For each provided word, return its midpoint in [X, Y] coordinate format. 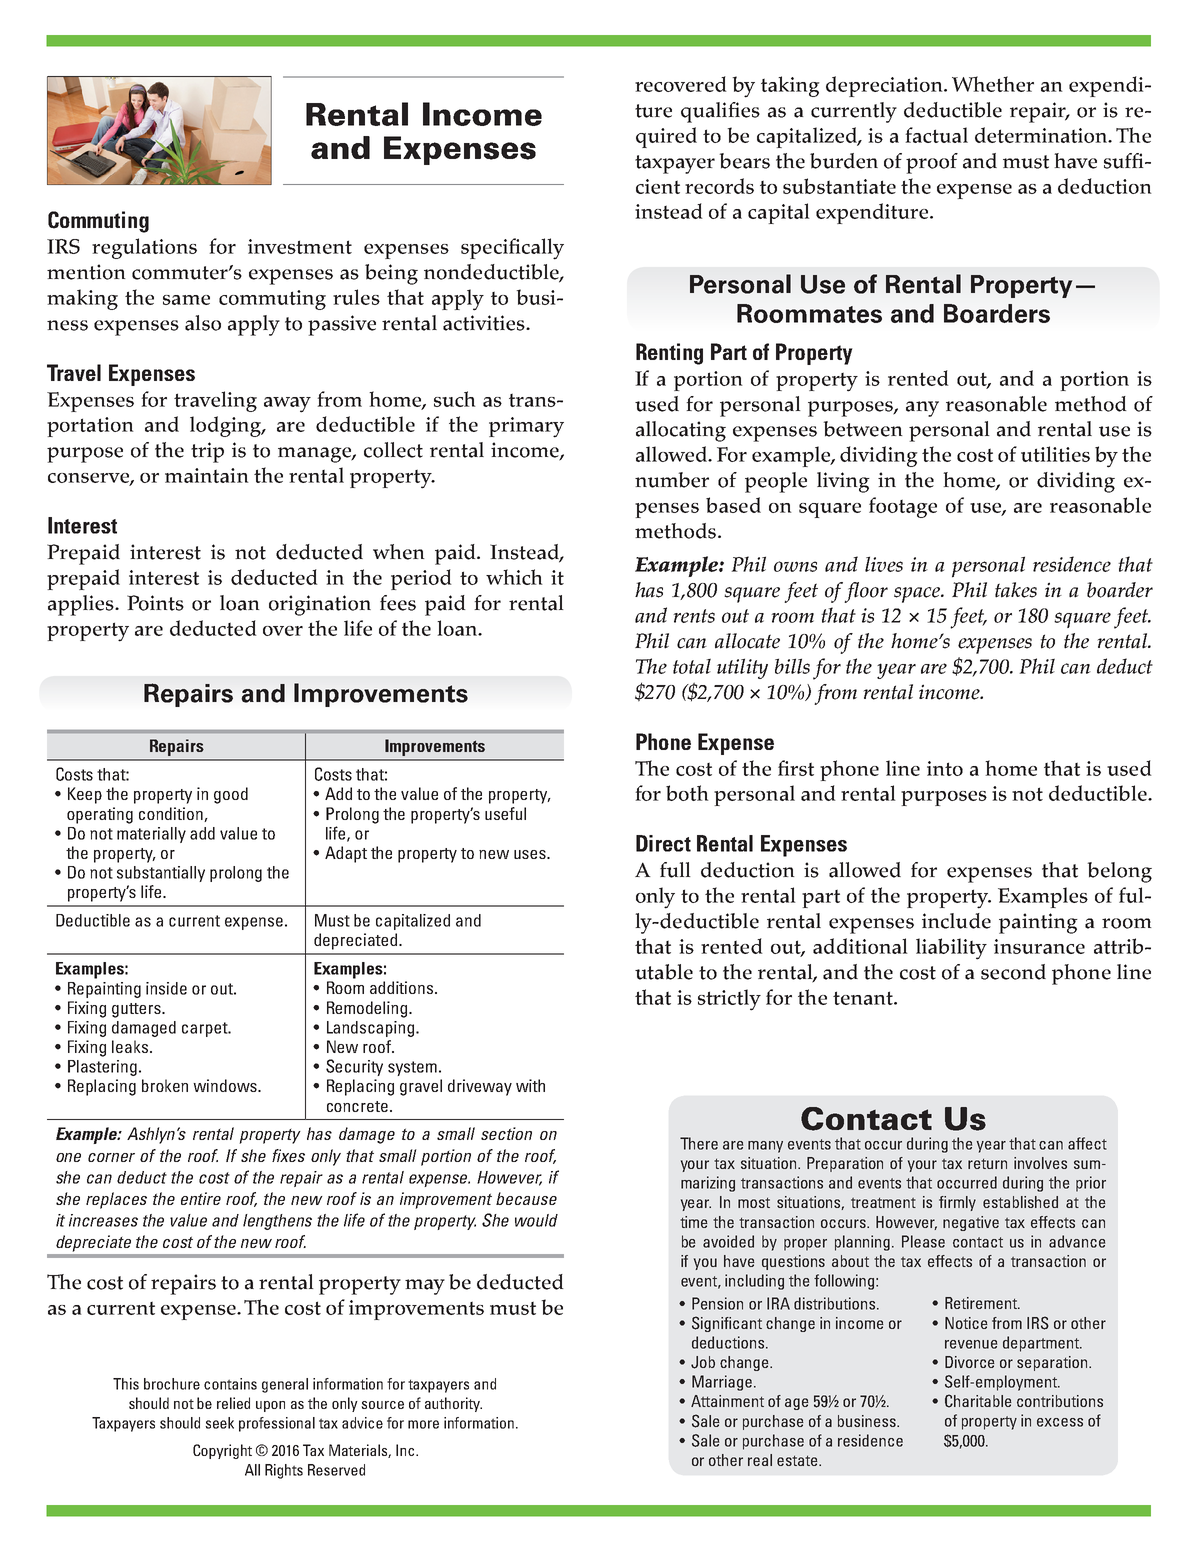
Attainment [727, 1401]
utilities [1055, 454]
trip [207, 452]
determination [1042, 135]
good [231, 795]
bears [744, 161]
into [945, 768]
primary [526, 427]
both [687, 793]
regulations [144, 248]
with [530, 1085]
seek [219, 1423]
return [987, 1163]
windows [226, 1085]
